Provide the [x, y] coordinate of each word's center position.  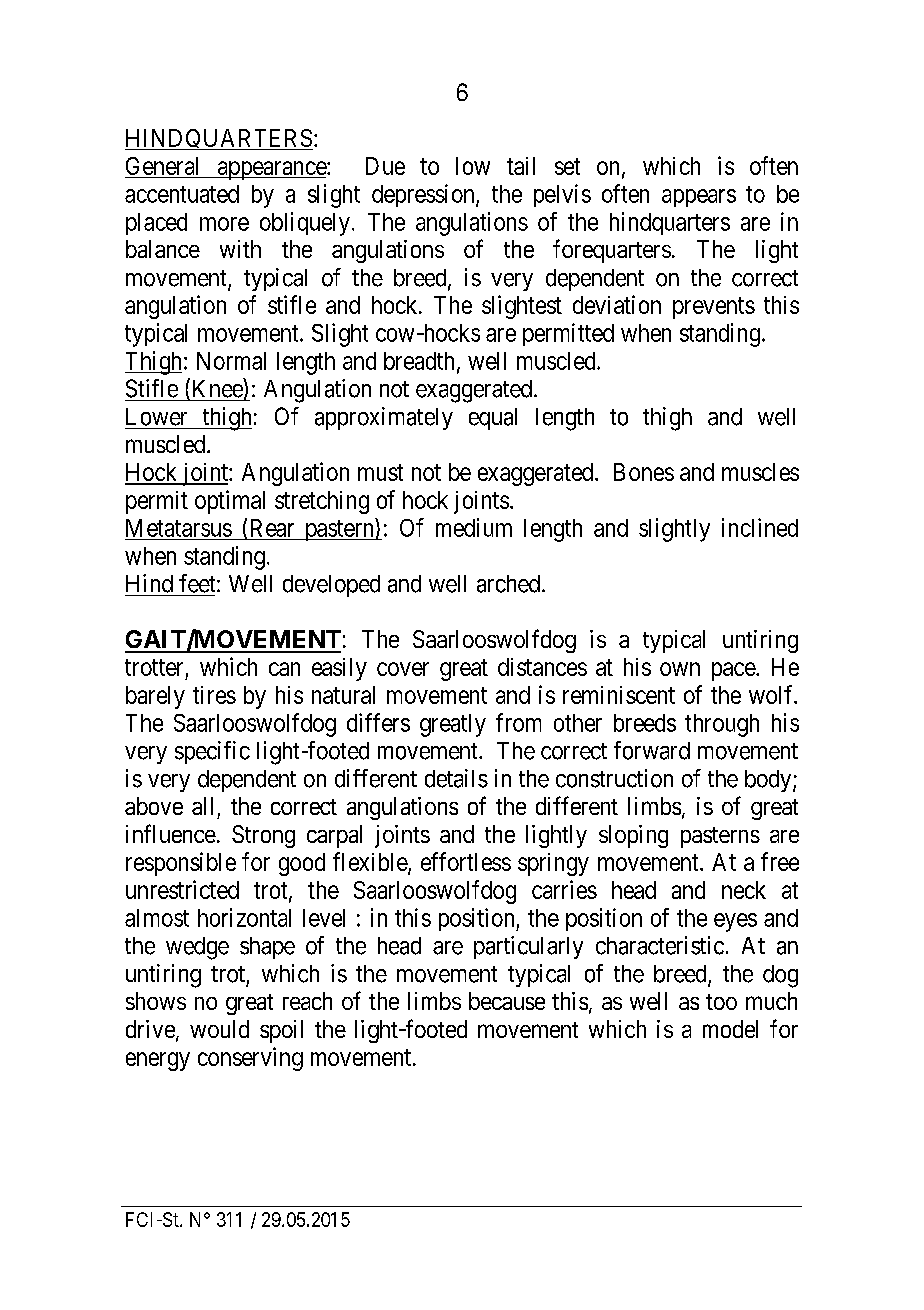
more [224, 224]
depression [424, 195]
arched [508, 584]
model [730, 1029]
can [284, 669]
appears [699, 198]
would [219, 1029]
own [680, 669]
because [507, 1001]
